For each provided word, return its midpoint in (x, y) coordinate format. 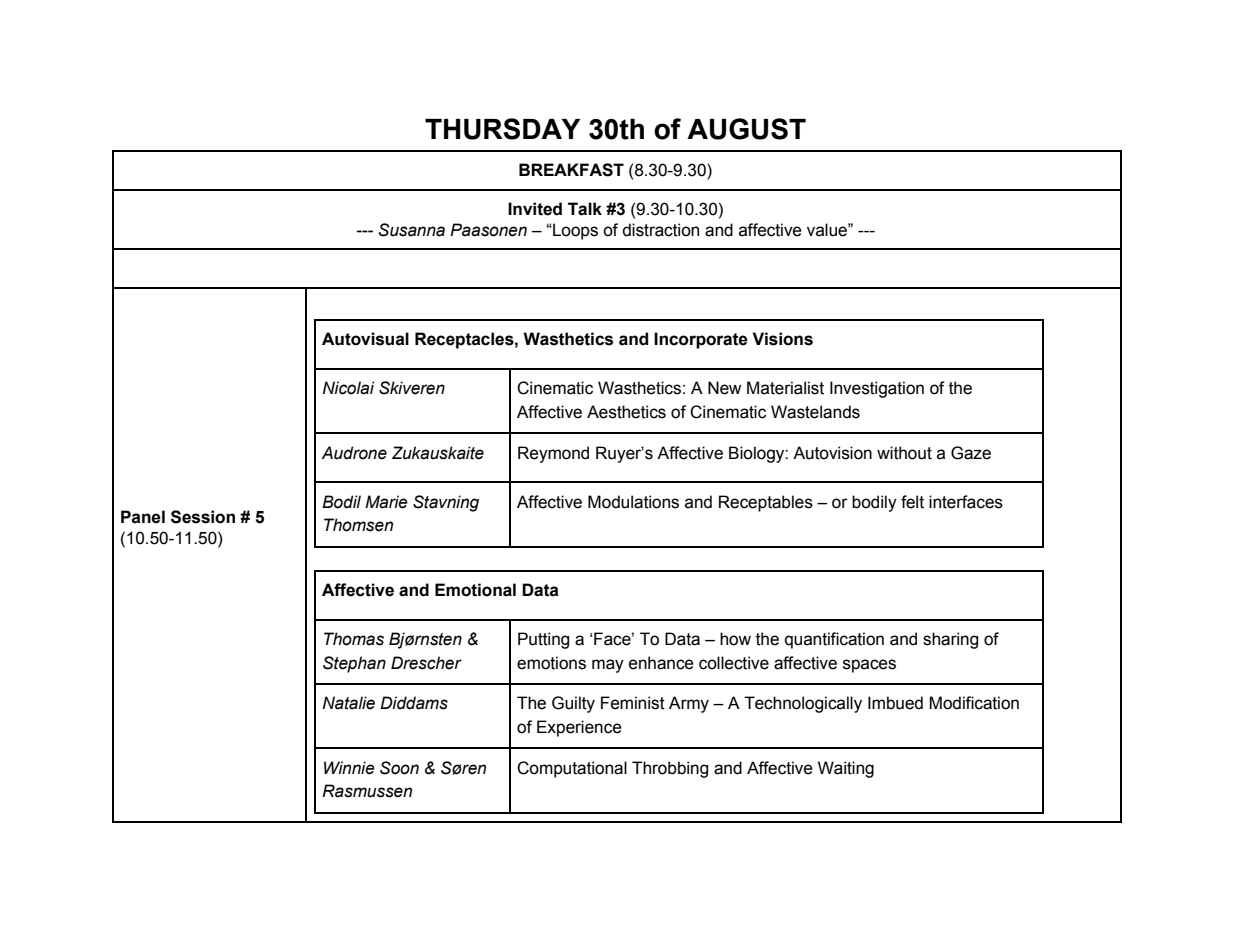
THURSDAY (502, 129)
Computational (572, 769)
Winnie (349, 768)
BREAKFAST (571, 170)
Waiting (846, 769)
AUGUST (746, 129)
